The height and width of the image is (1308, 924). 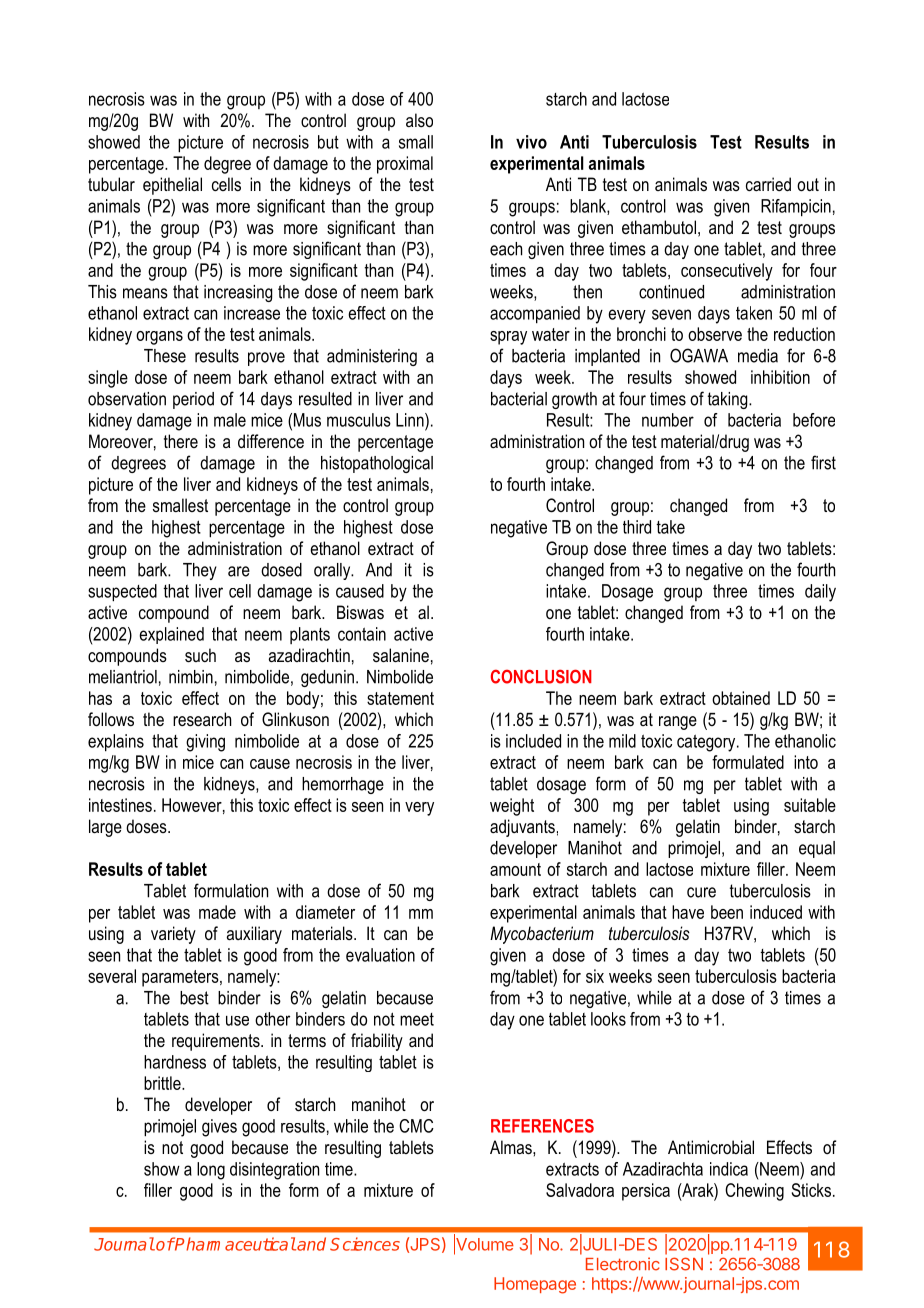 What do you see at coordinates (512, 807) in the image?
I see `weight` at bounding box center [512, 807].
